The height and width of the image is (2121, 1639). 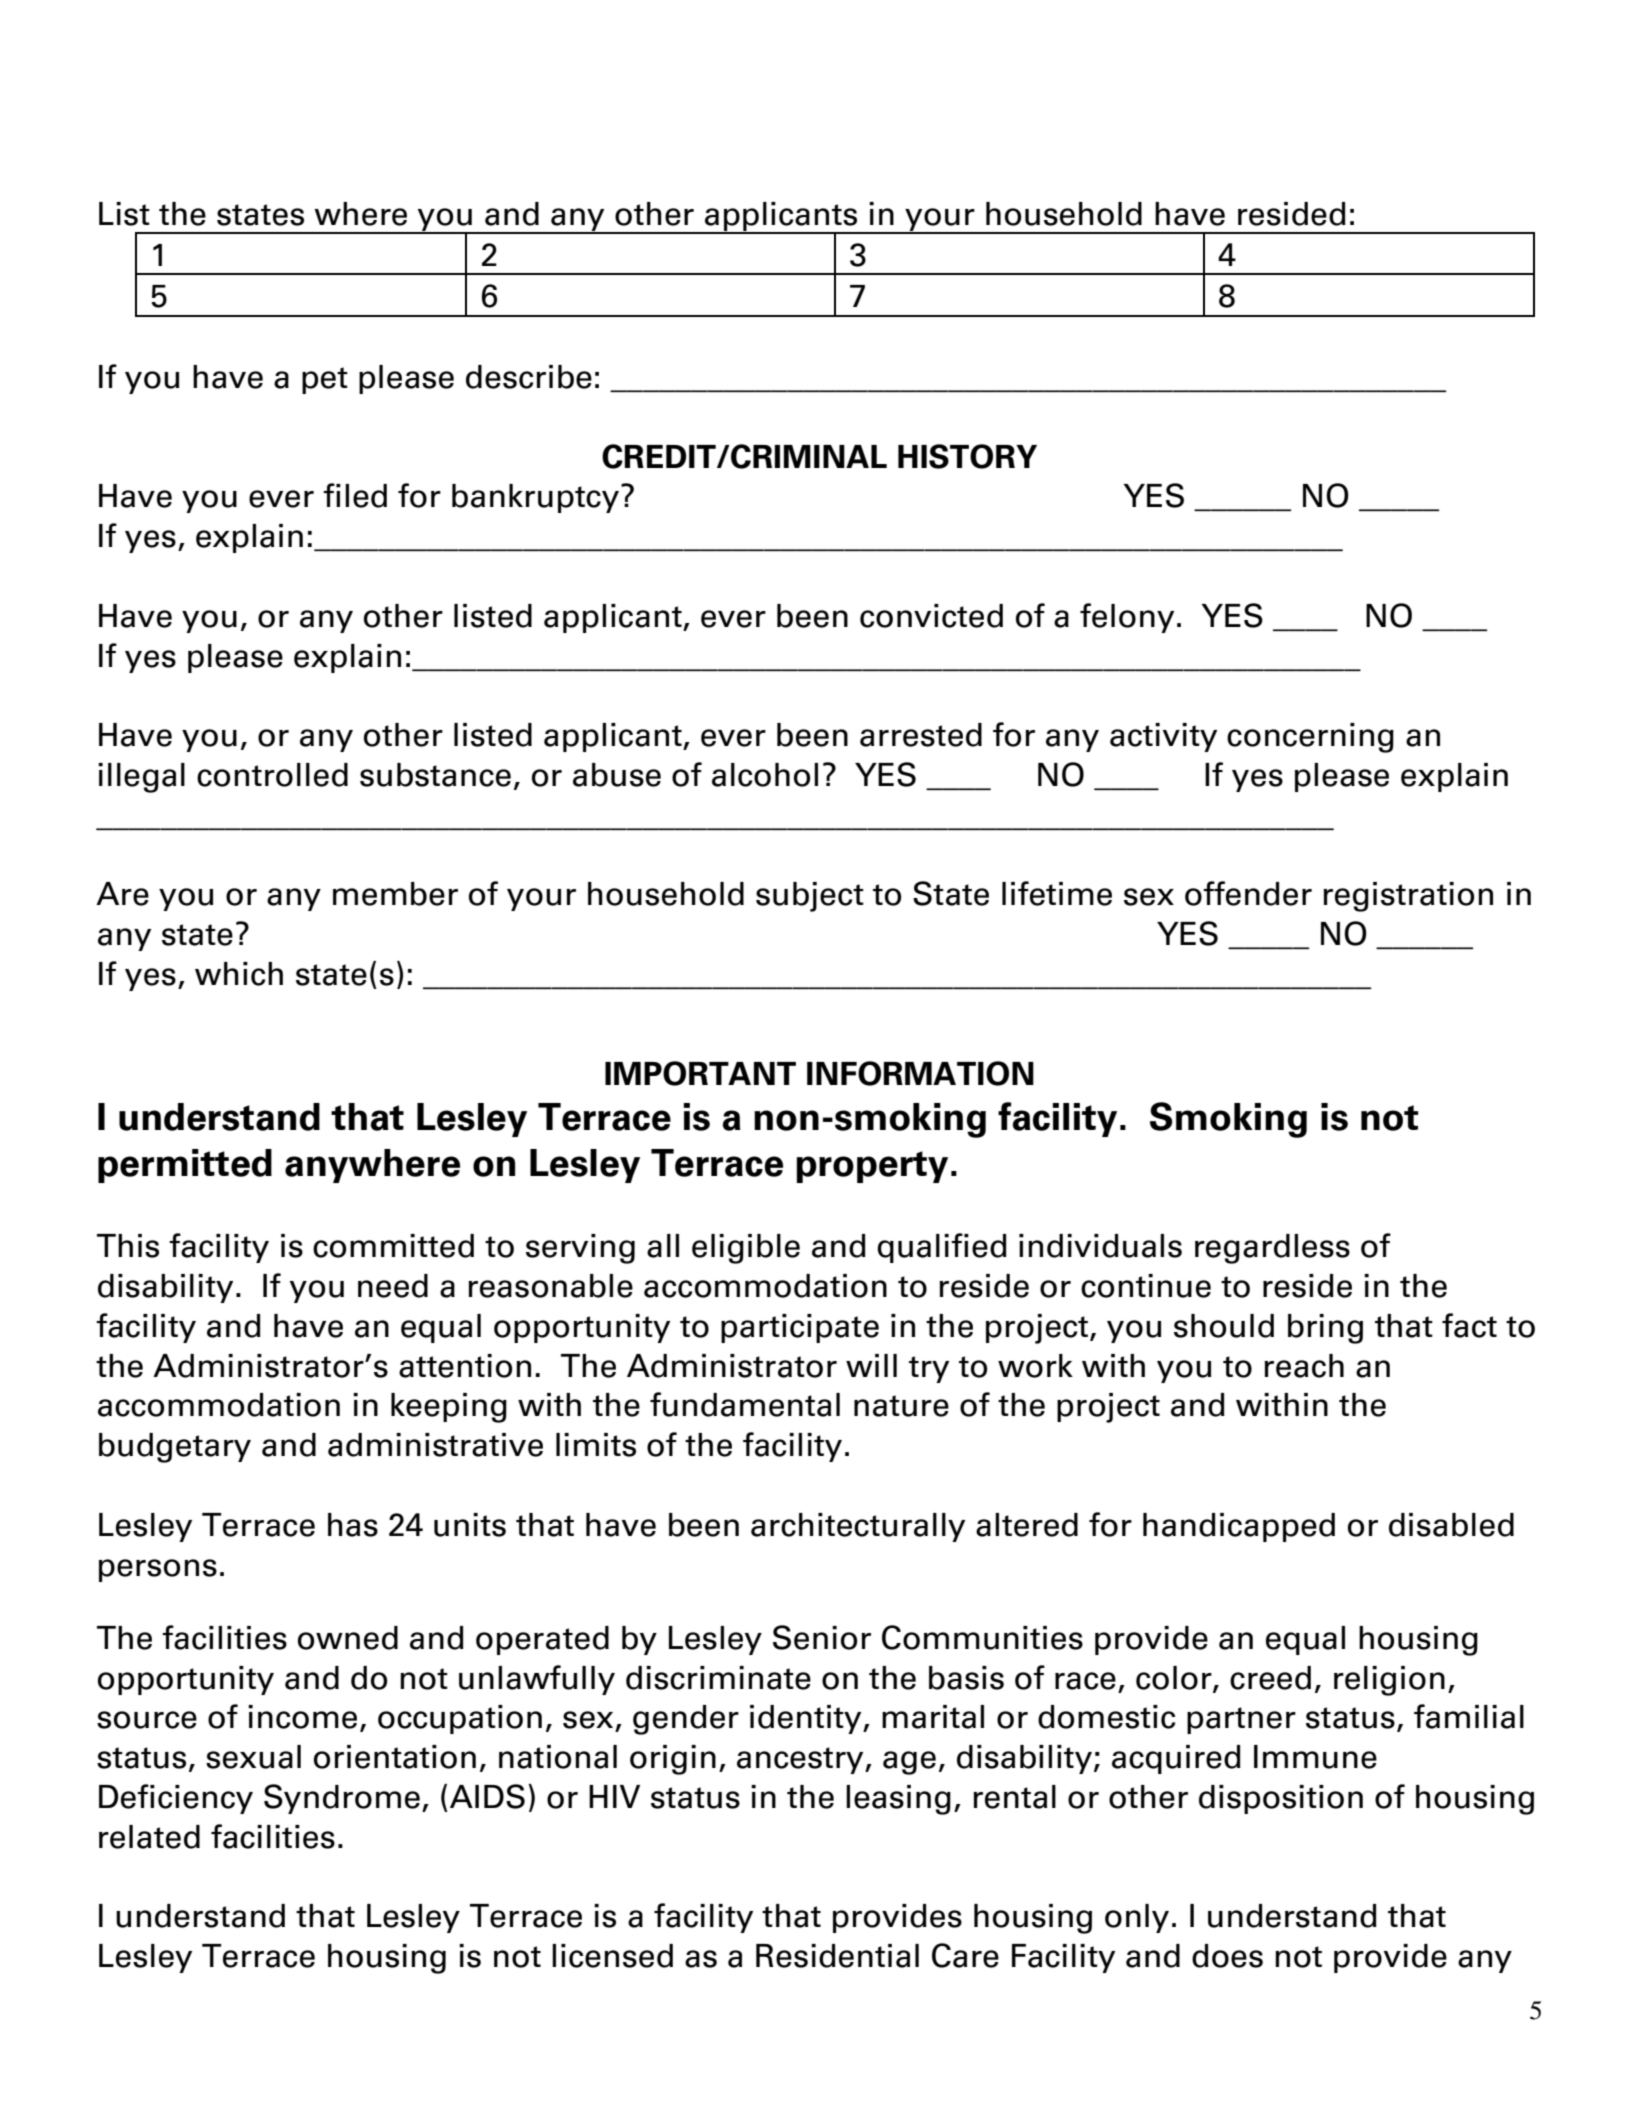 What do you see at coordinates (1248, 893) in the image?
I see `offender` at bounding box center [1248, 893].
